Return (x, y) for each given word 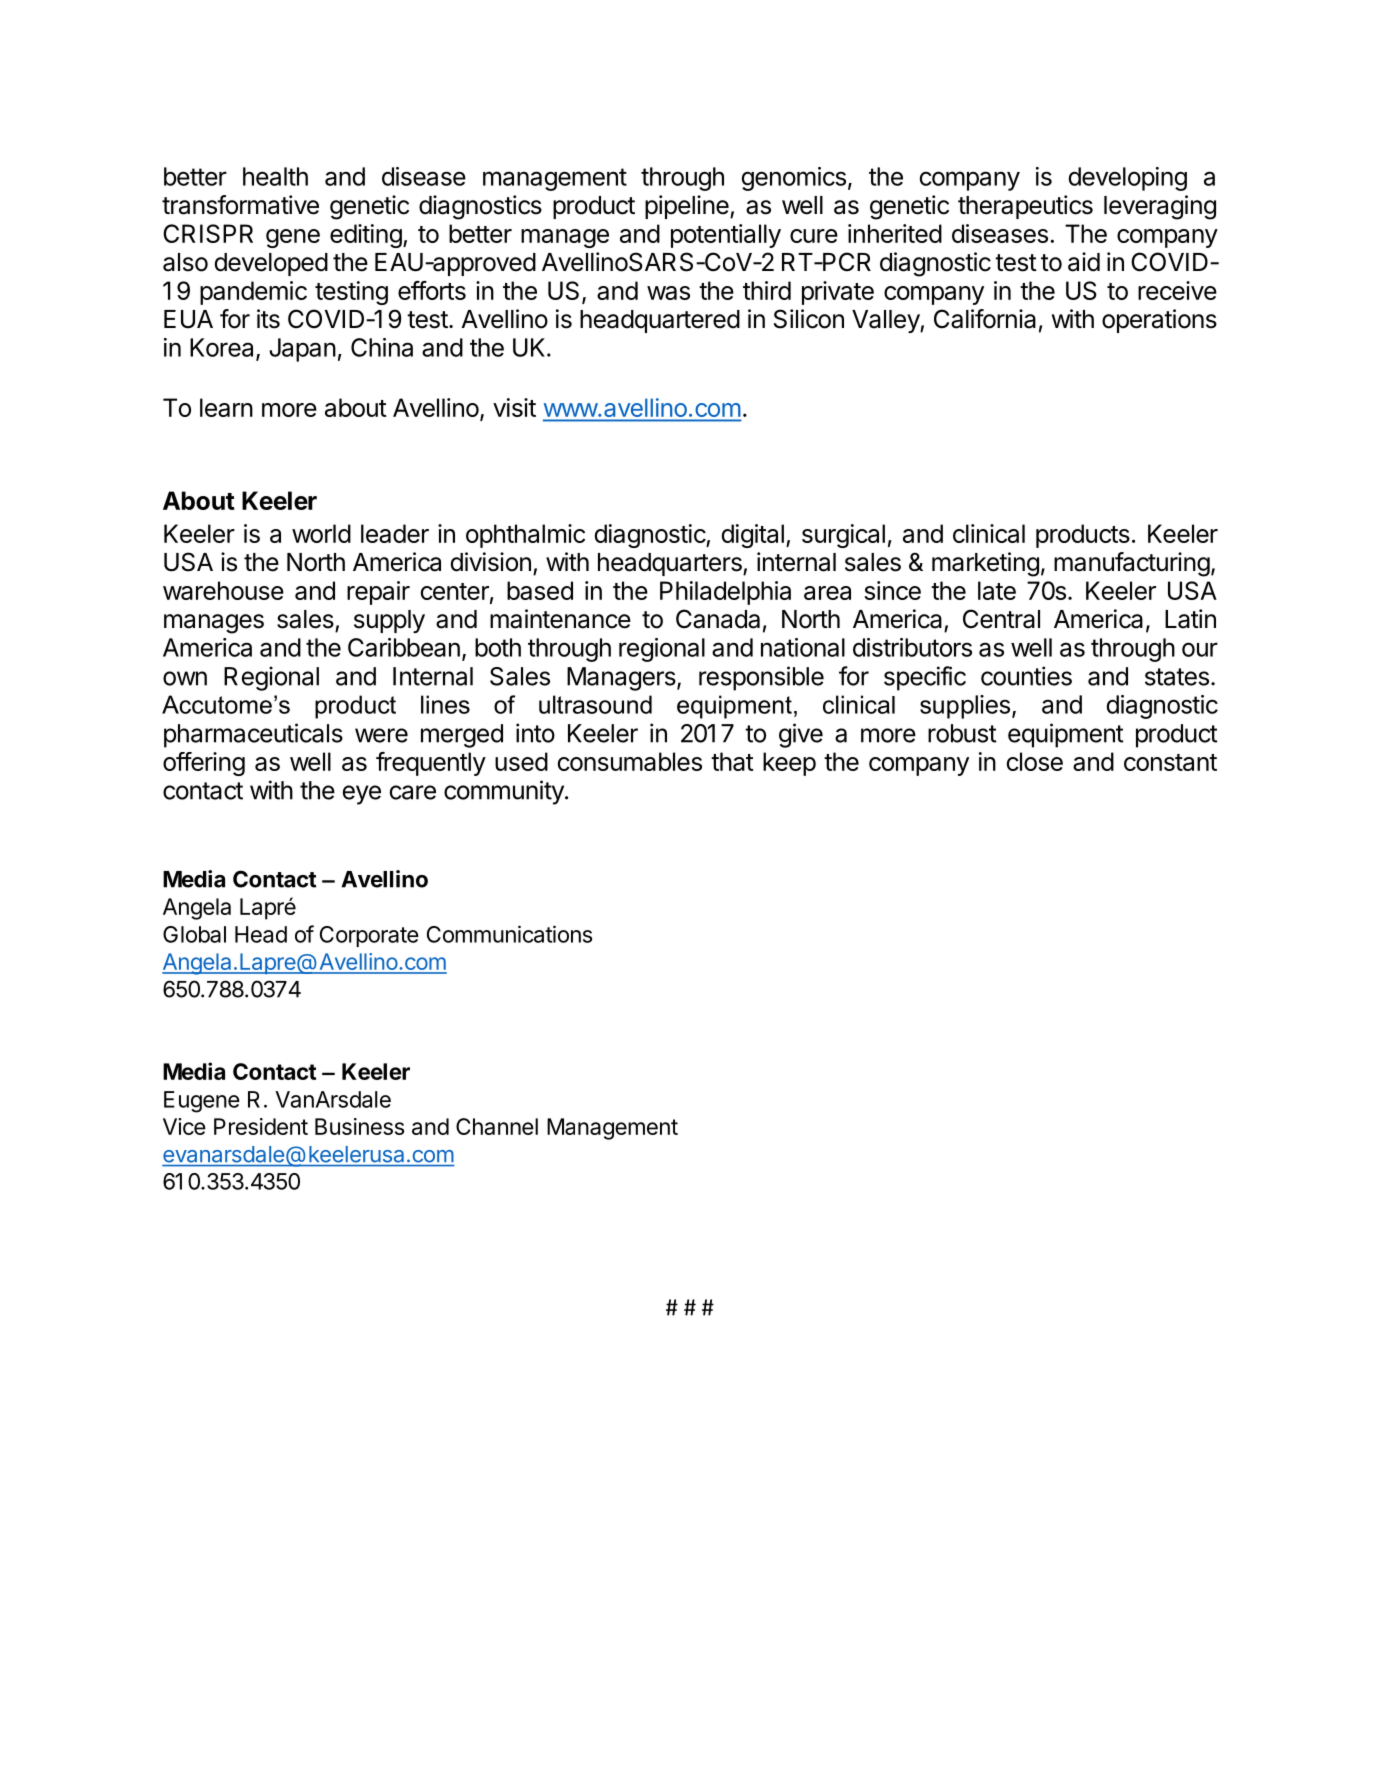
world (321, 533)
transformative (240, 205)
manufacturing (1132, 564)
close (1035, 761)
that (732, 761)
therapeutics (1025, 207)
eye (361, 795)
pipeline (688, 207)
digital (753, 536)
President (261, 1126)
